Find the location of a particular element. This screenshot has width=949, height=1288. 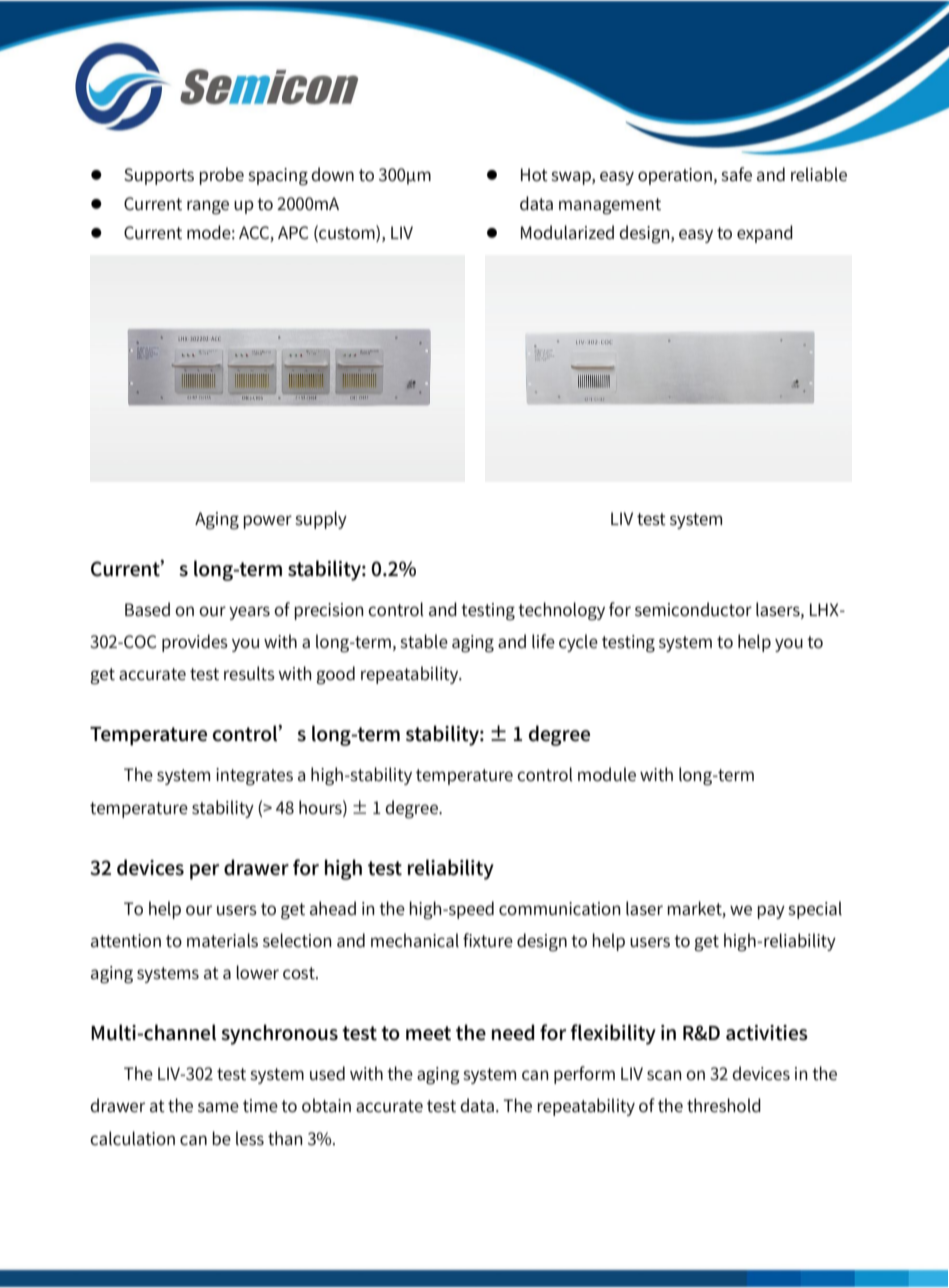

threshold is located at coordinates (724, 1105).
